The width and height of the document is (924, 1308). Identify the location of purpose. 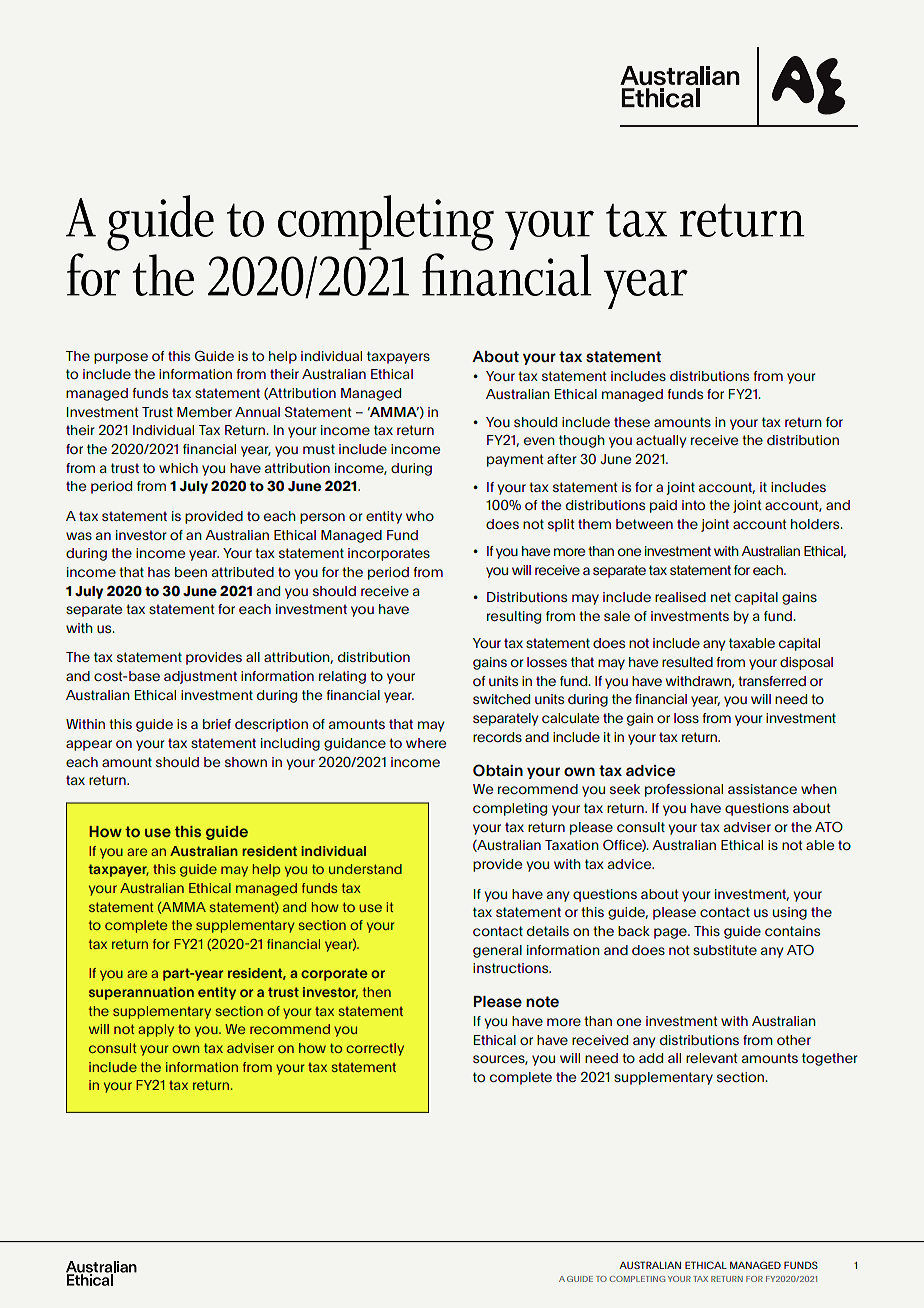
(121, 358).
